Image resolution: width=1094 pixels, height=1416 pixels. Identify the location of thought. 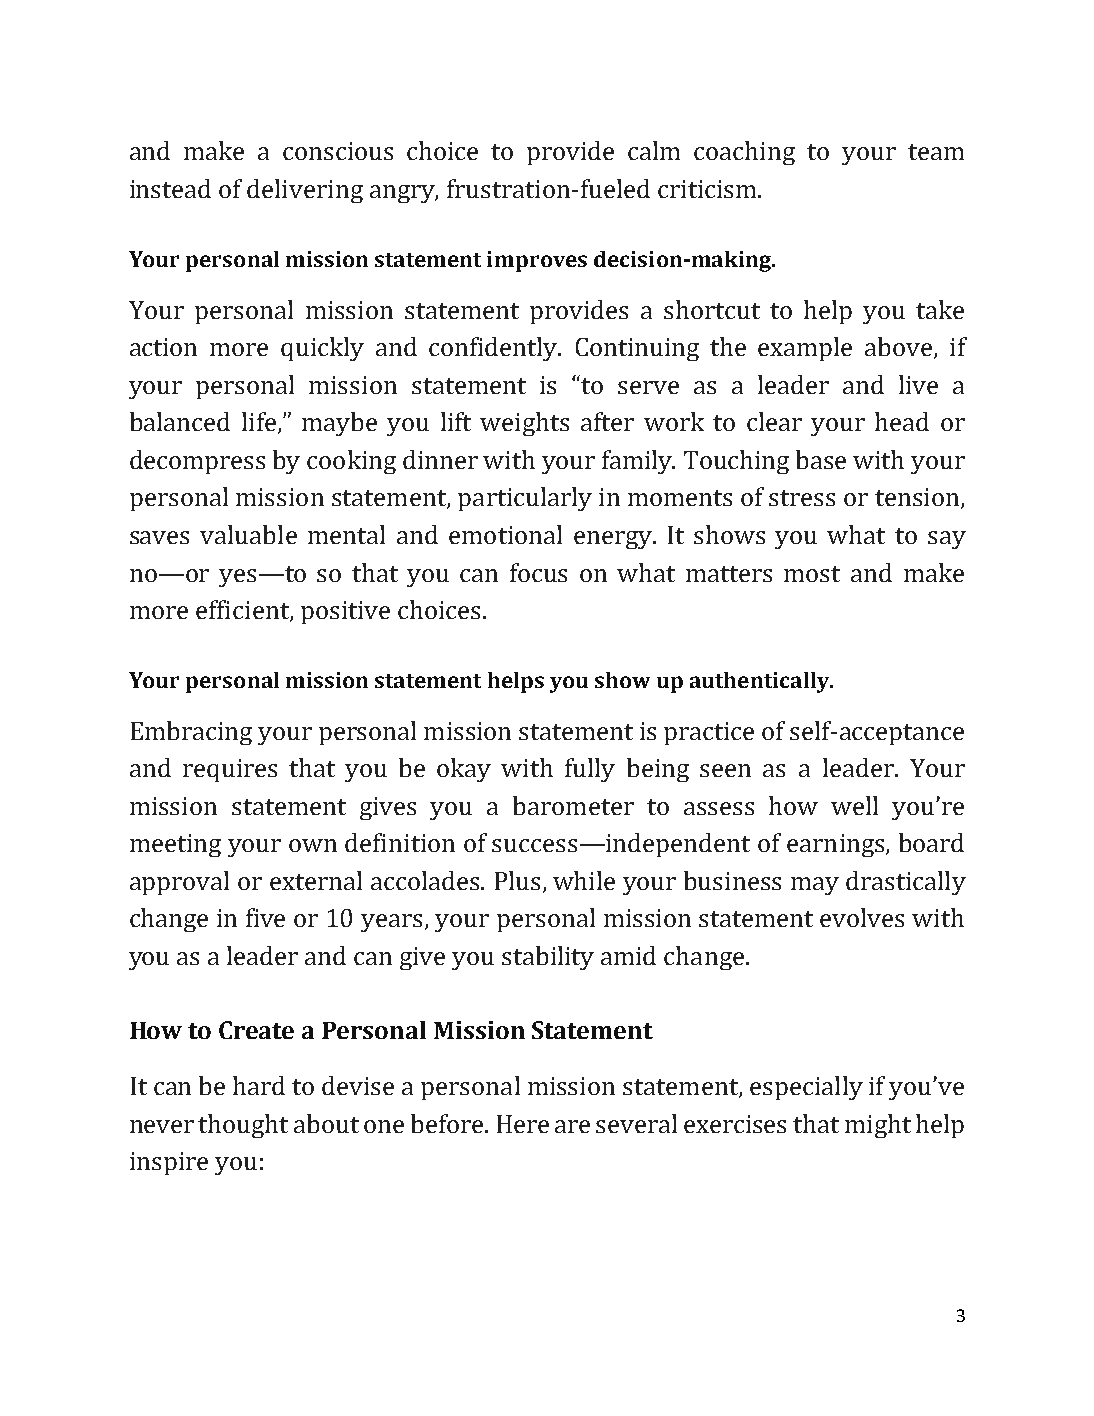
(243, 1126).
